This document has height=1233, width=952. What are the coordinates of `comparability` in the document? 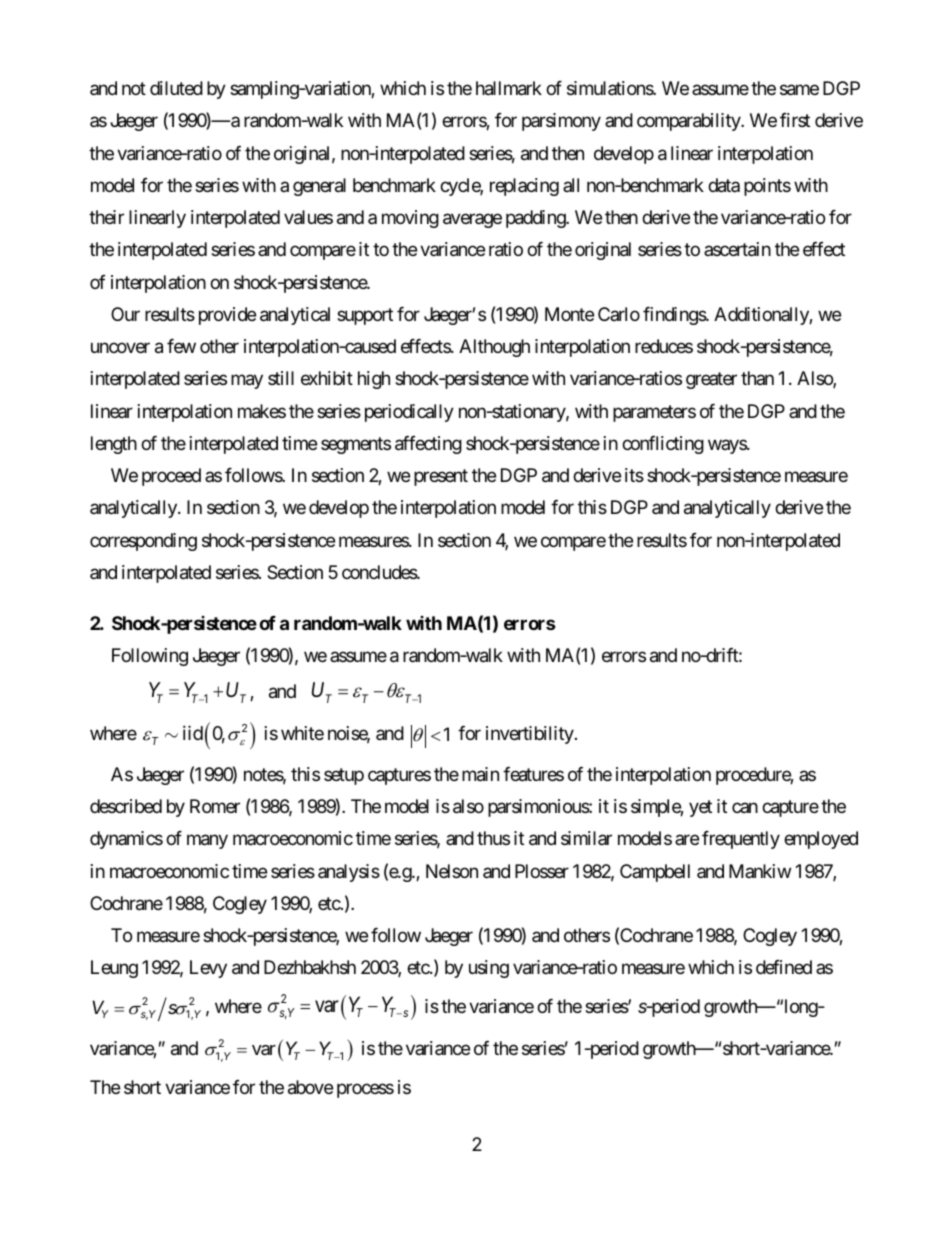 It's located at (689, 122).
